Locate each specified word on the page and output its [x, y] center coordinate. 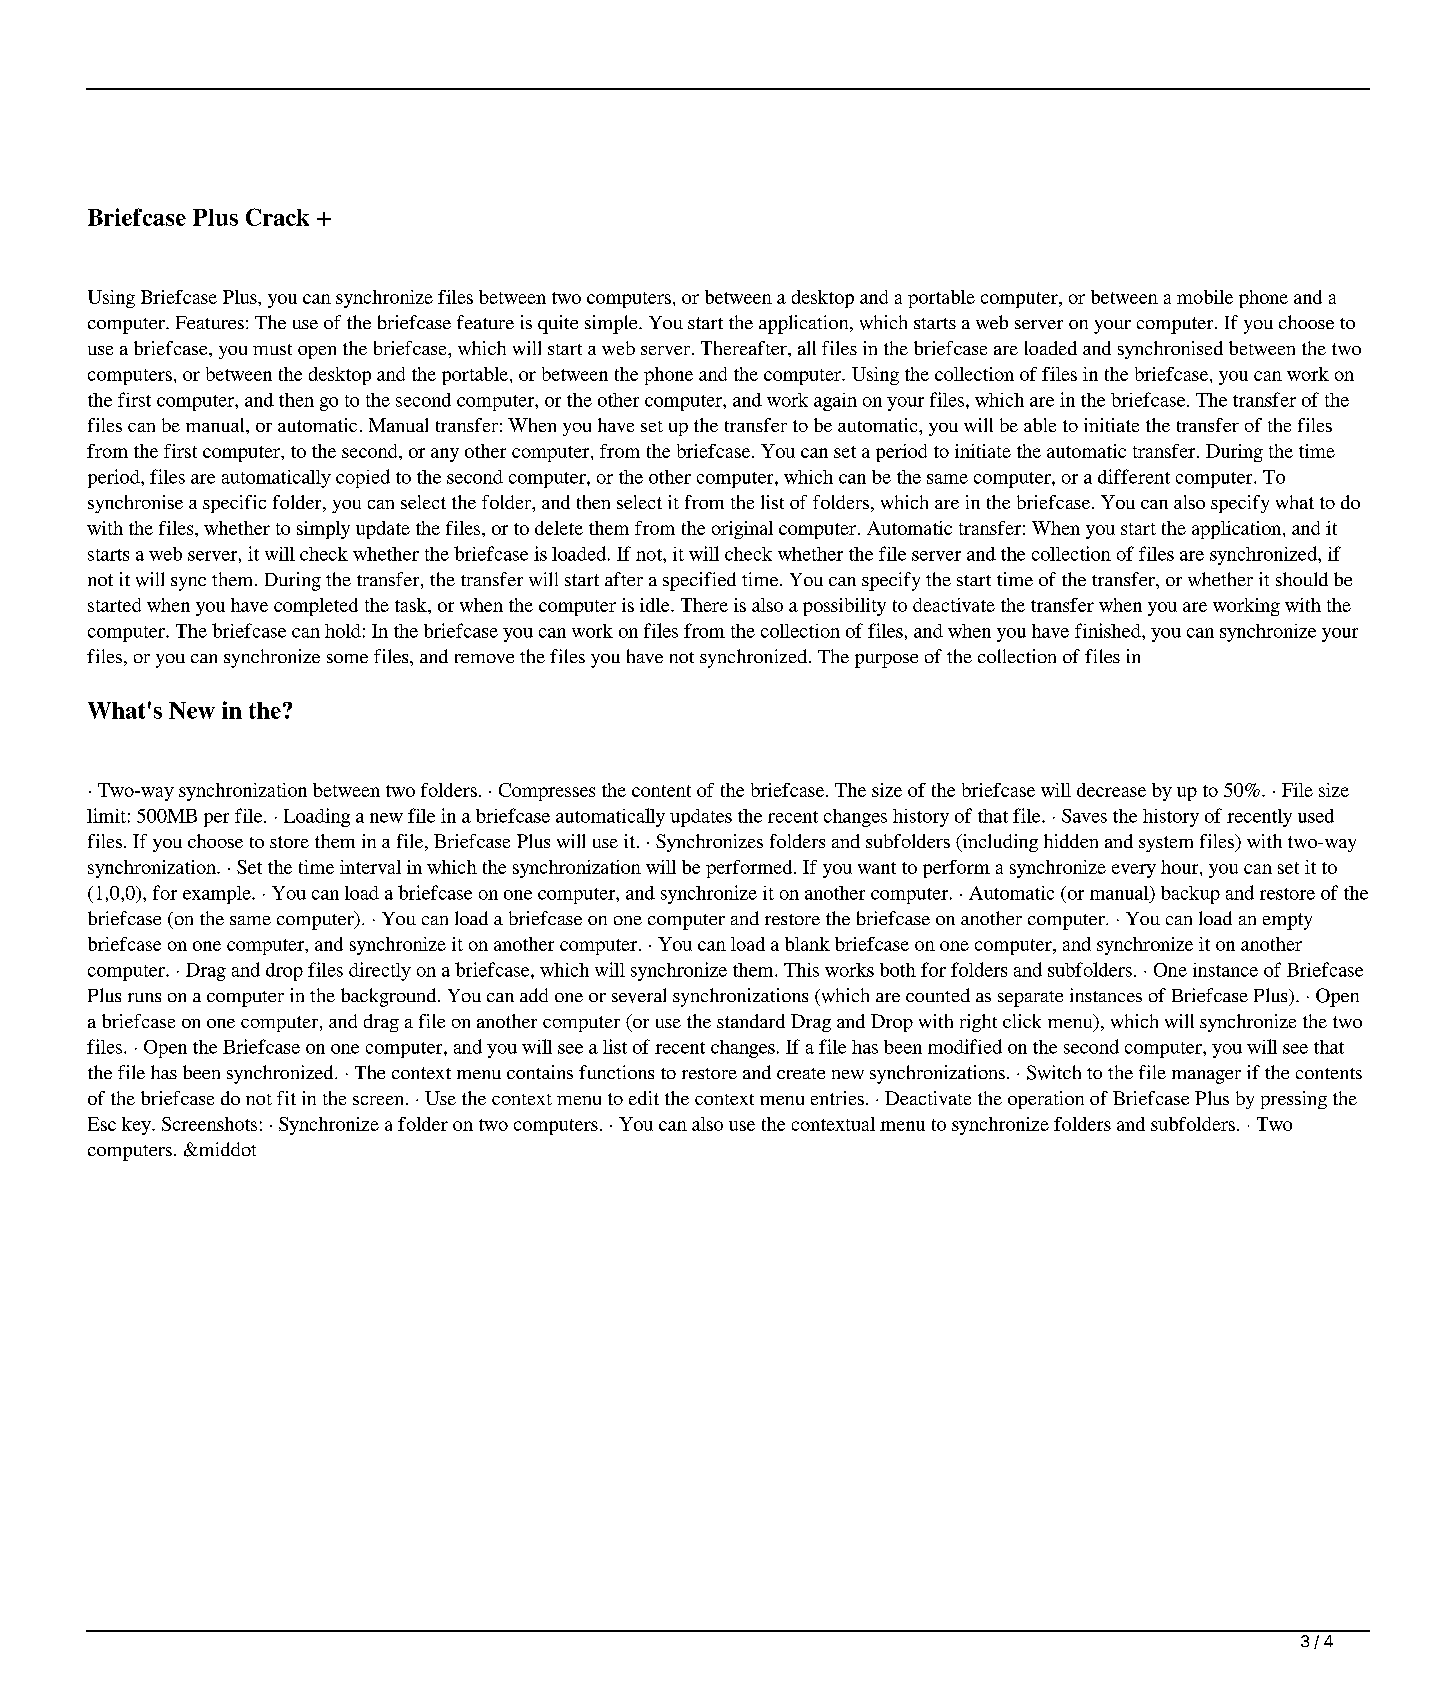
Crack [277, 217]
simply [323, 530]
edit [644, 1098]
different [1134, 476]
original [742, 530]
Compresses [547, 792]
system [1166, 844]
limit [106, 815]
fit [286, 1098]
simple [612, 324]
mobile [1205, 297]
